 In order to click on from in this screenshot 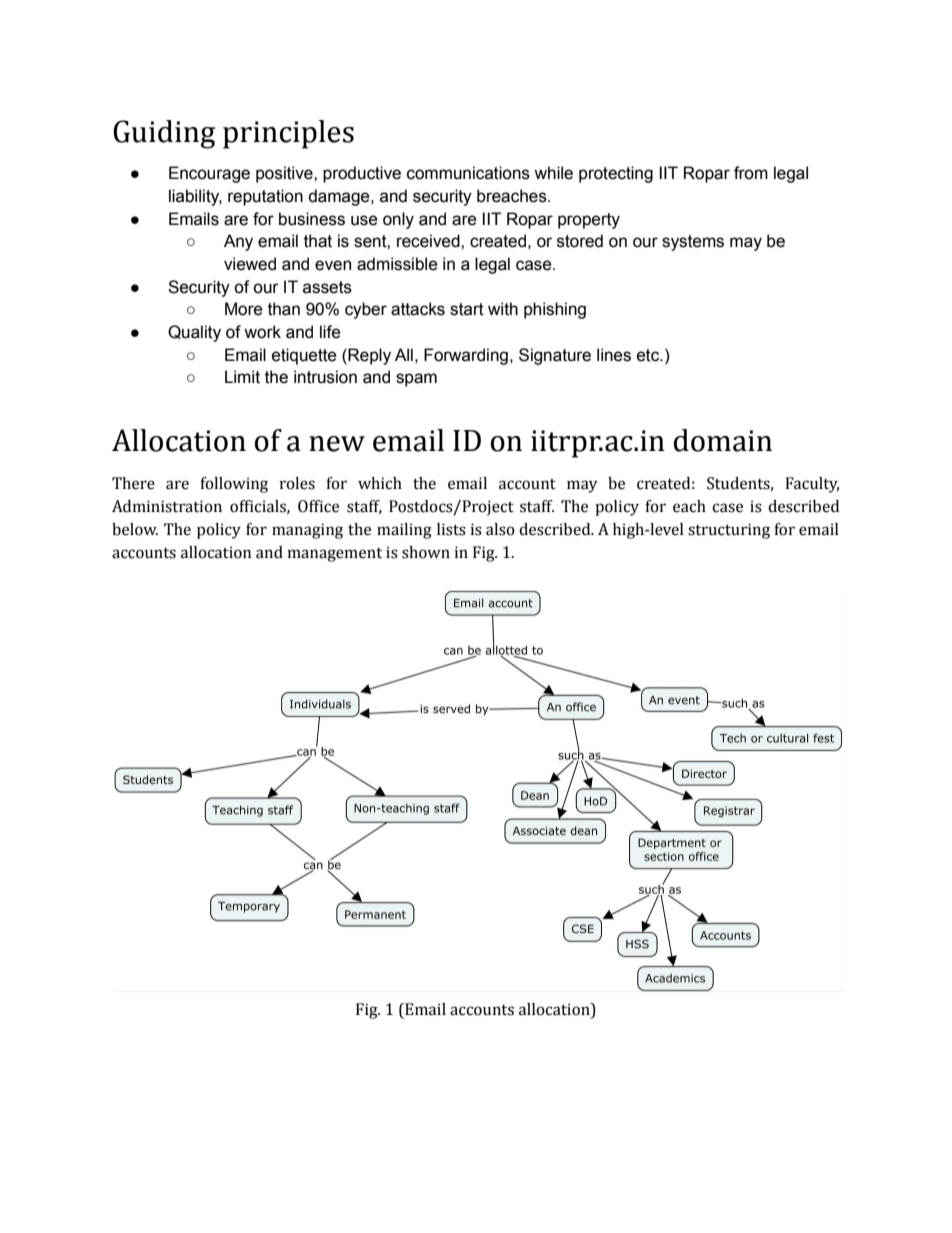, I will do `click(751, 173)`.
